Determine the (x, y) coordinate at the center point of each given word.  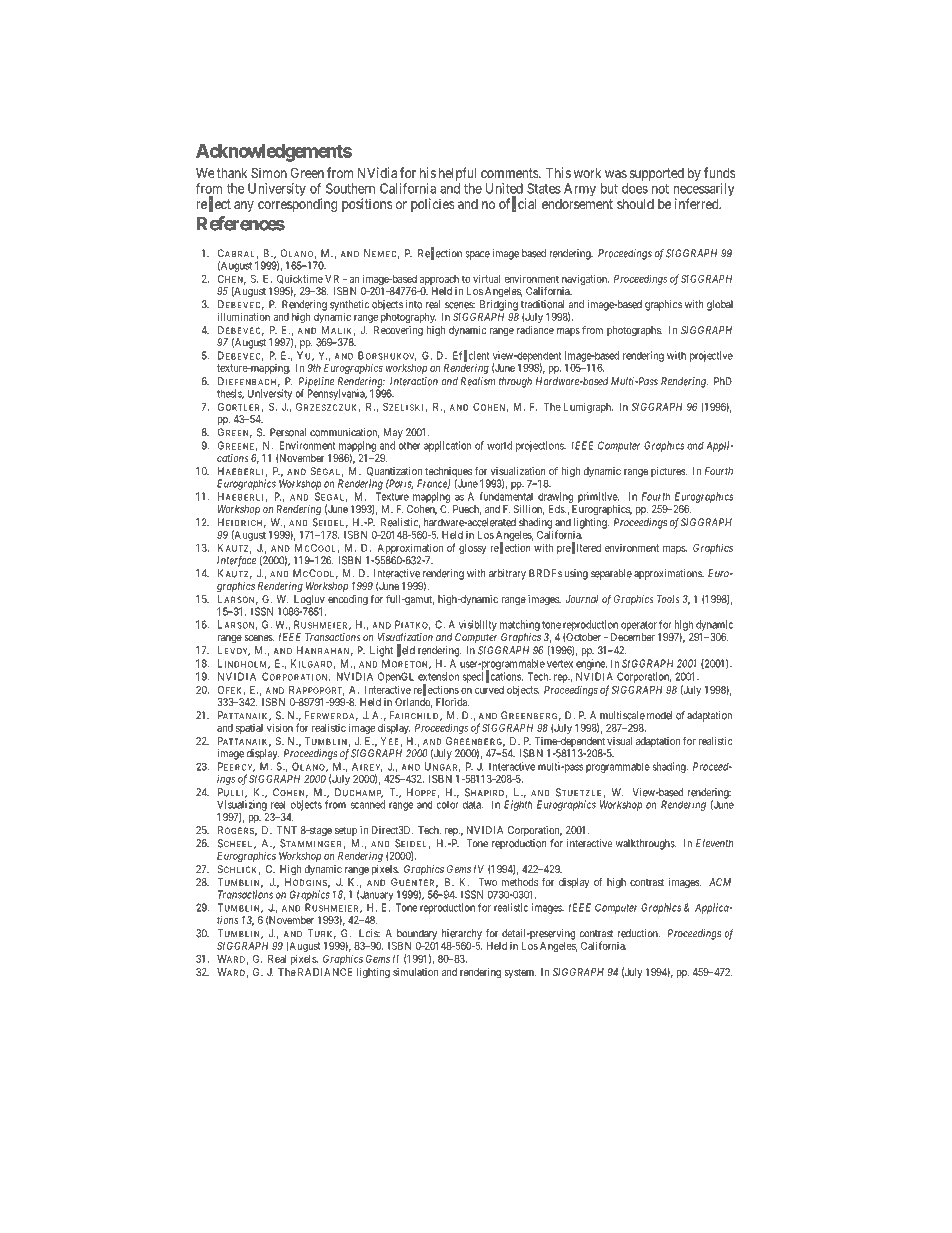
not (660, 189)
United (504, 188)
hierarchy (462, 934)
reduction (638, 933)
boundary (415, 935)
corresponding (297, 205)
